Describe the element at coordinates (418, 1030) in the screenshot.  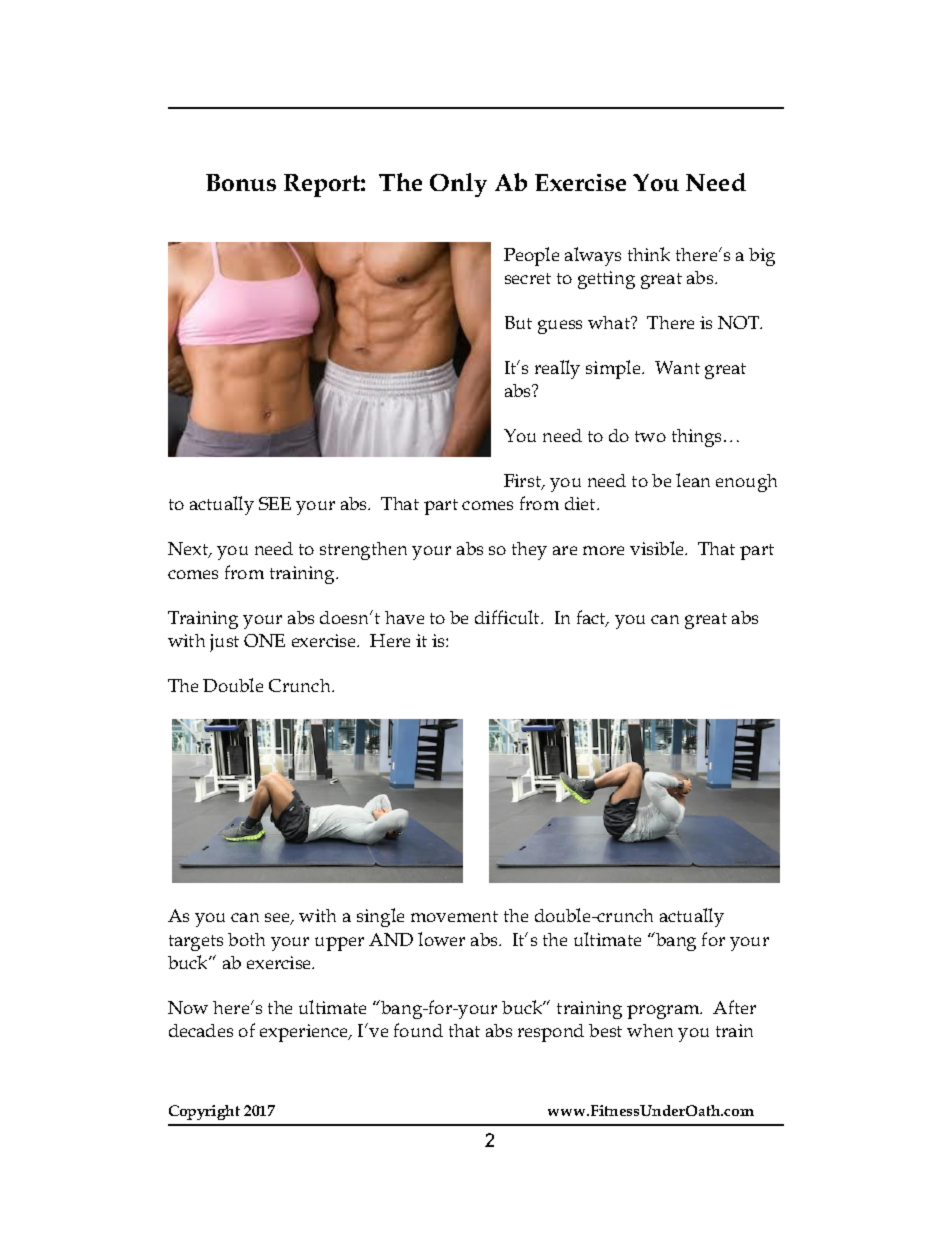
I see `found` at that location.
